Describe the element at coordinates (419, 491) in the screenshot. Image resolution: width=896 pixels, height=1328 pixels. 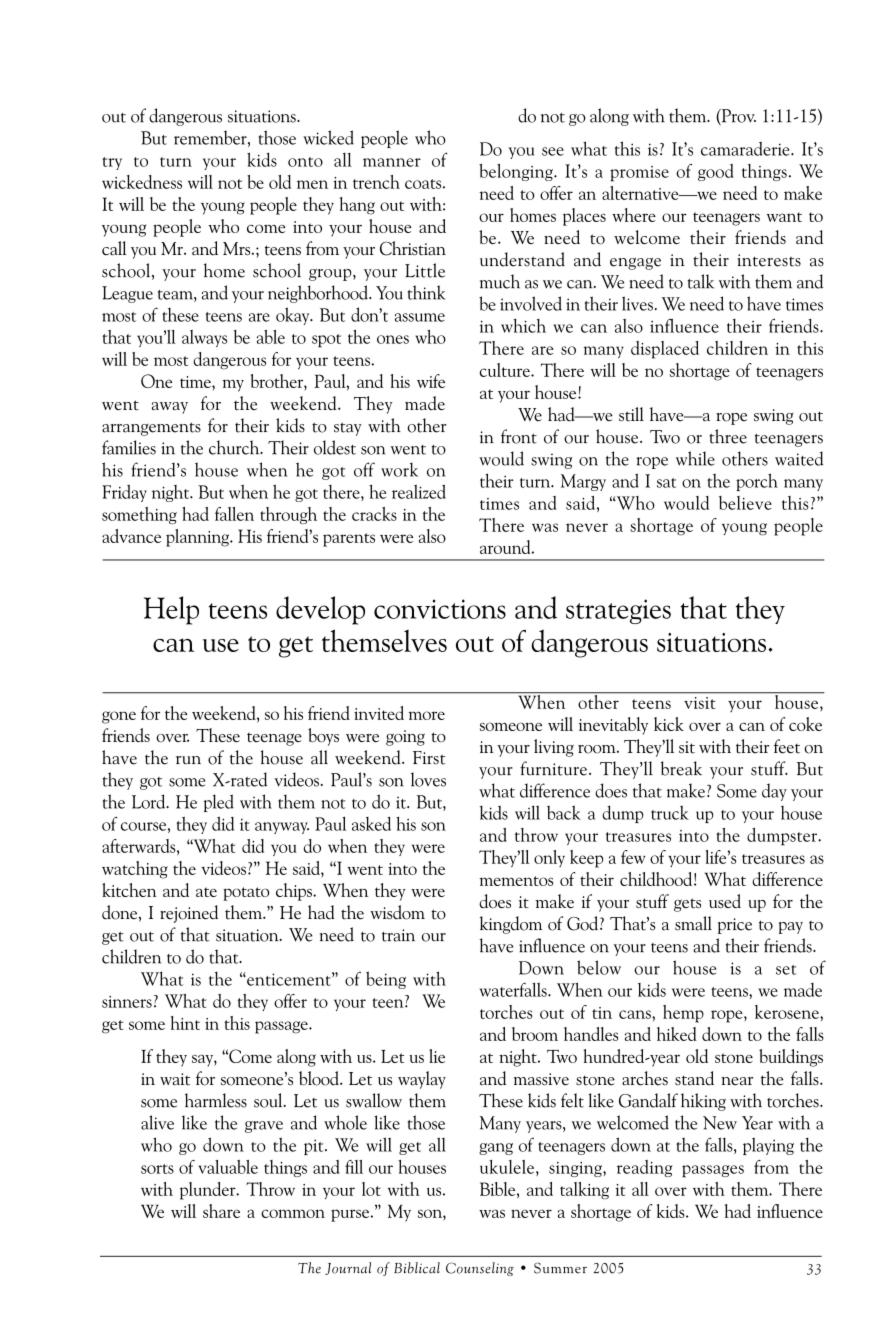
I see `realized` at that location.
